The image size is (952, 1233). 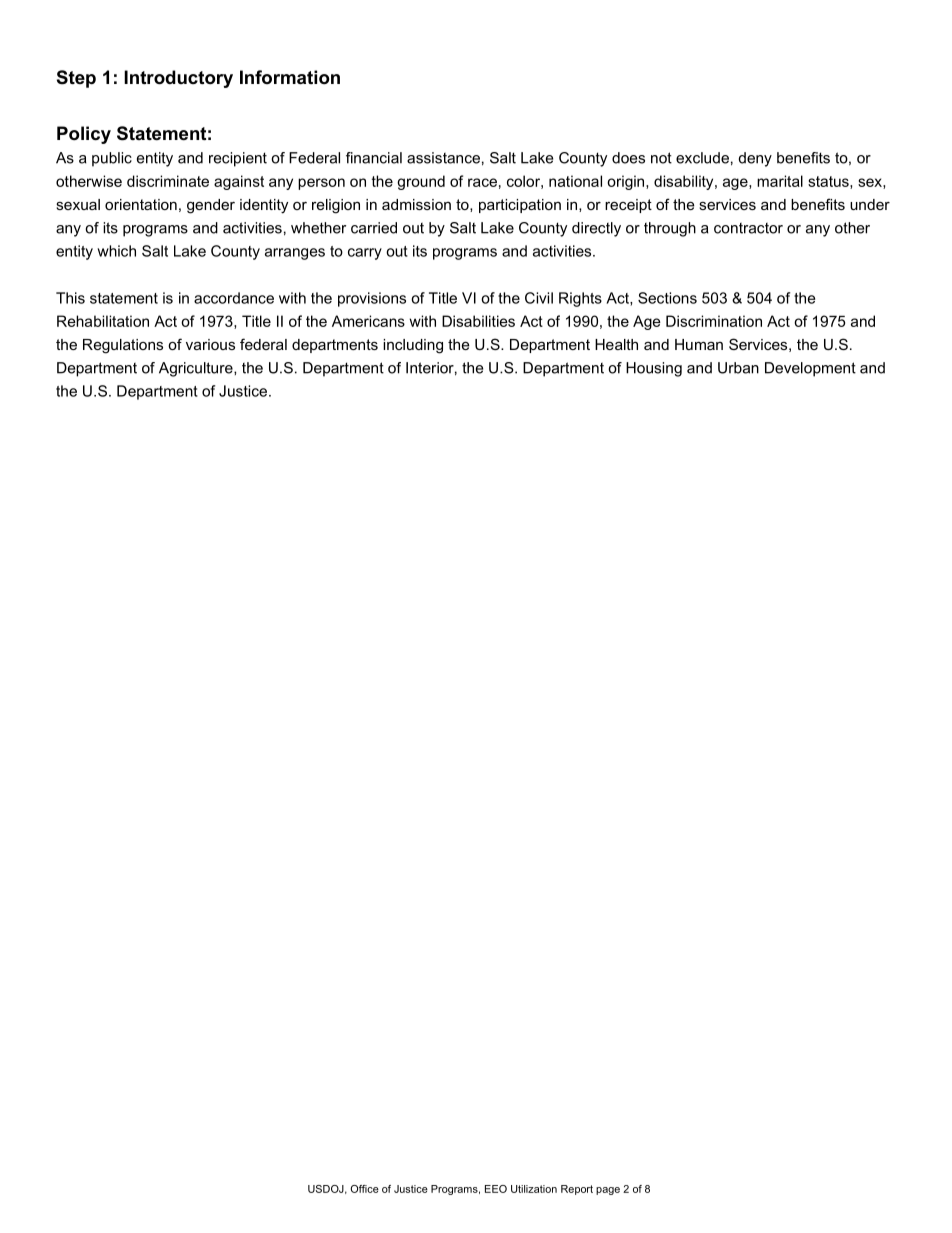 I want to click on Utilization, so click(x=534, y=1189).
